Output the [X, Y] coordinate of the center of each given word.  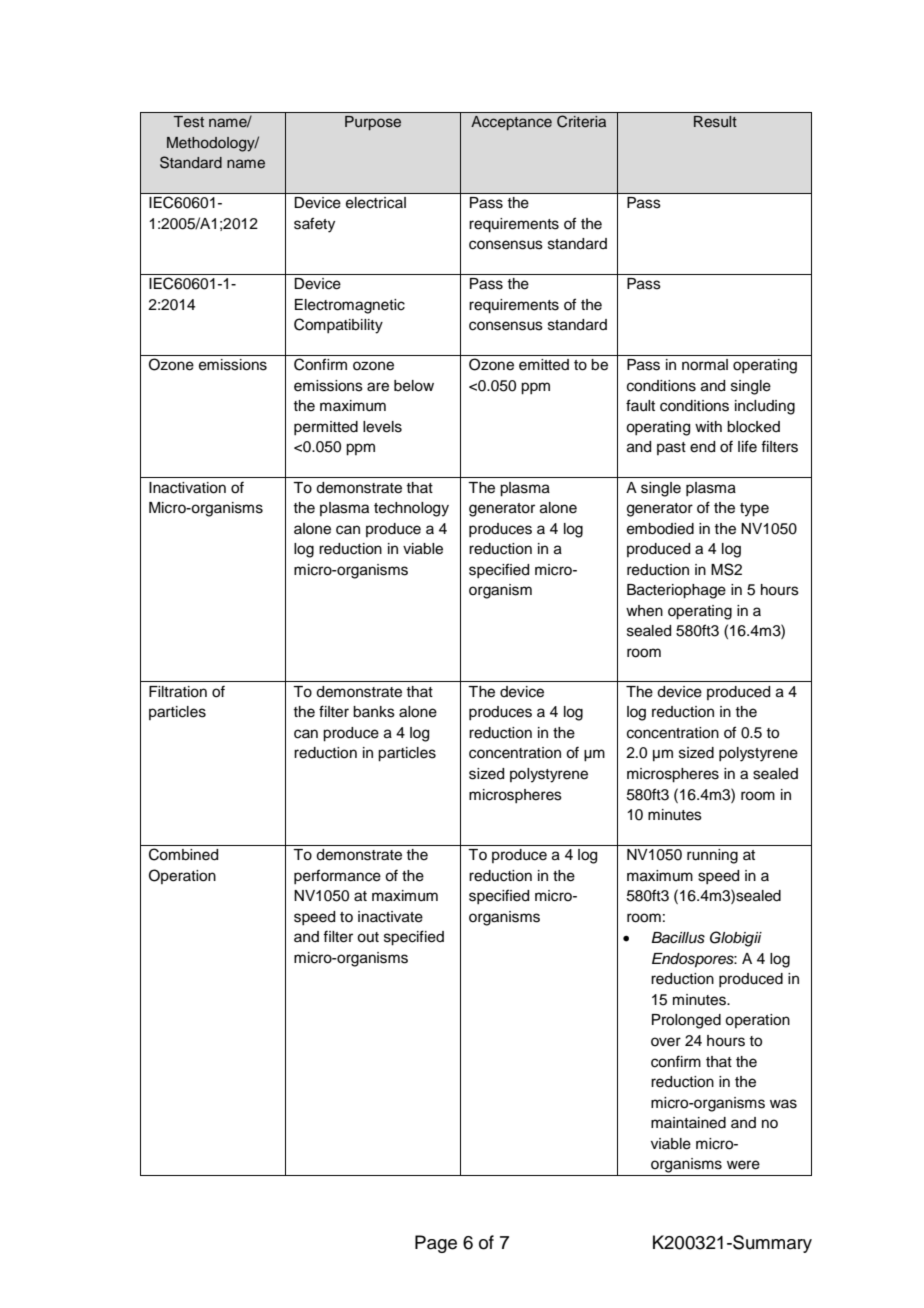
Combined [183, 854]
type [754, 510]
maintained [688, 1123]
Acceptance [511, 123]
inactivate [390, 917]
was [783, 1104]
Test [188, 122]
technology [411, 509]
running [712, 856]
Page [436, 1244]
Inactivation [187, 488]
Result [715, 122]
